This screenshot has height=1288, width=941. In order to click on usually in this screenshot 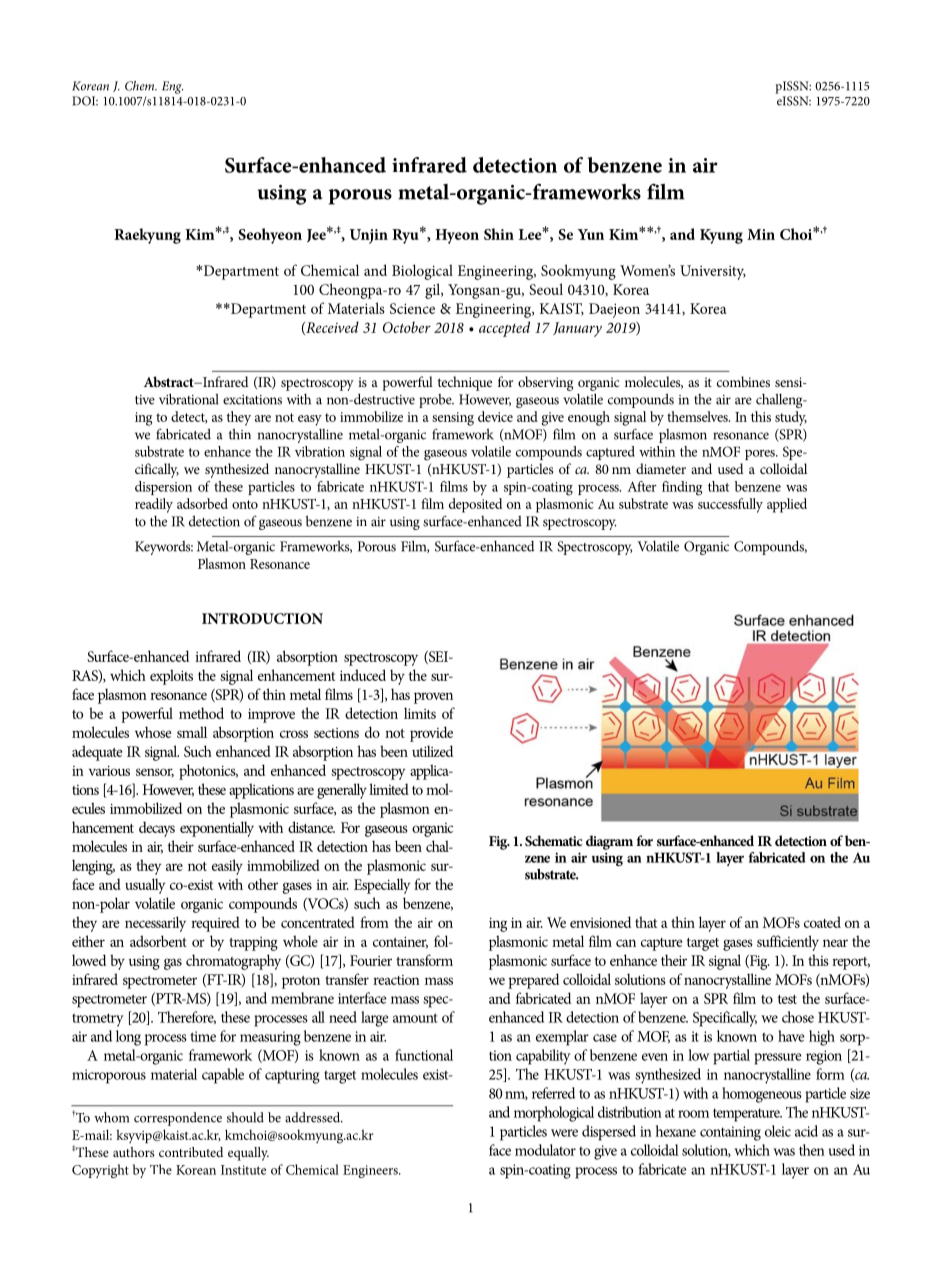, I will do `click(145, 886)`.
